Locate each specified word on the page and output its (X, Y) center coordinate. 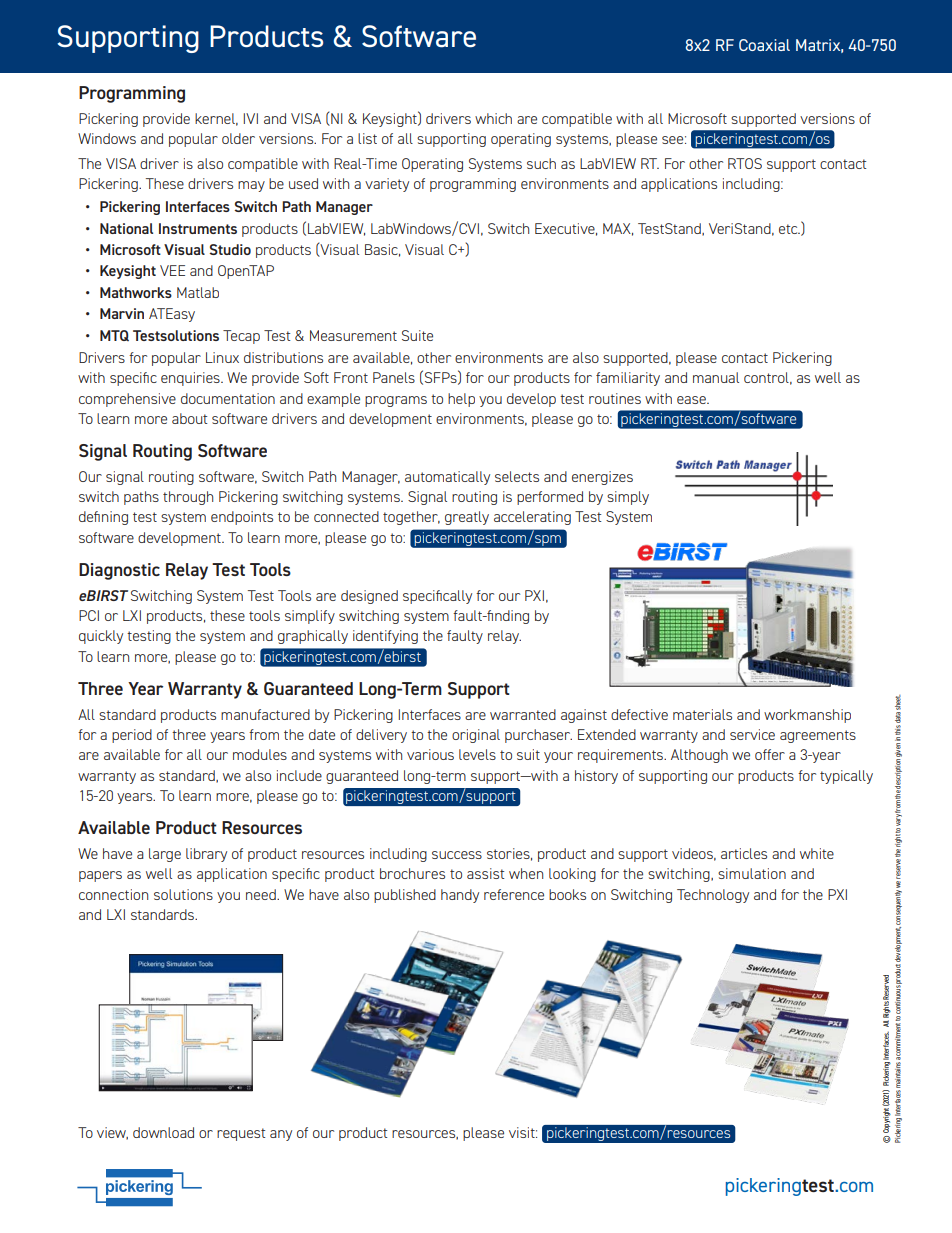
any (281, 1135)
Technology (713, 896)
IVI (251, 118)
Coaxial (764, 45)
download (163, 1132)
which (493, 118)
